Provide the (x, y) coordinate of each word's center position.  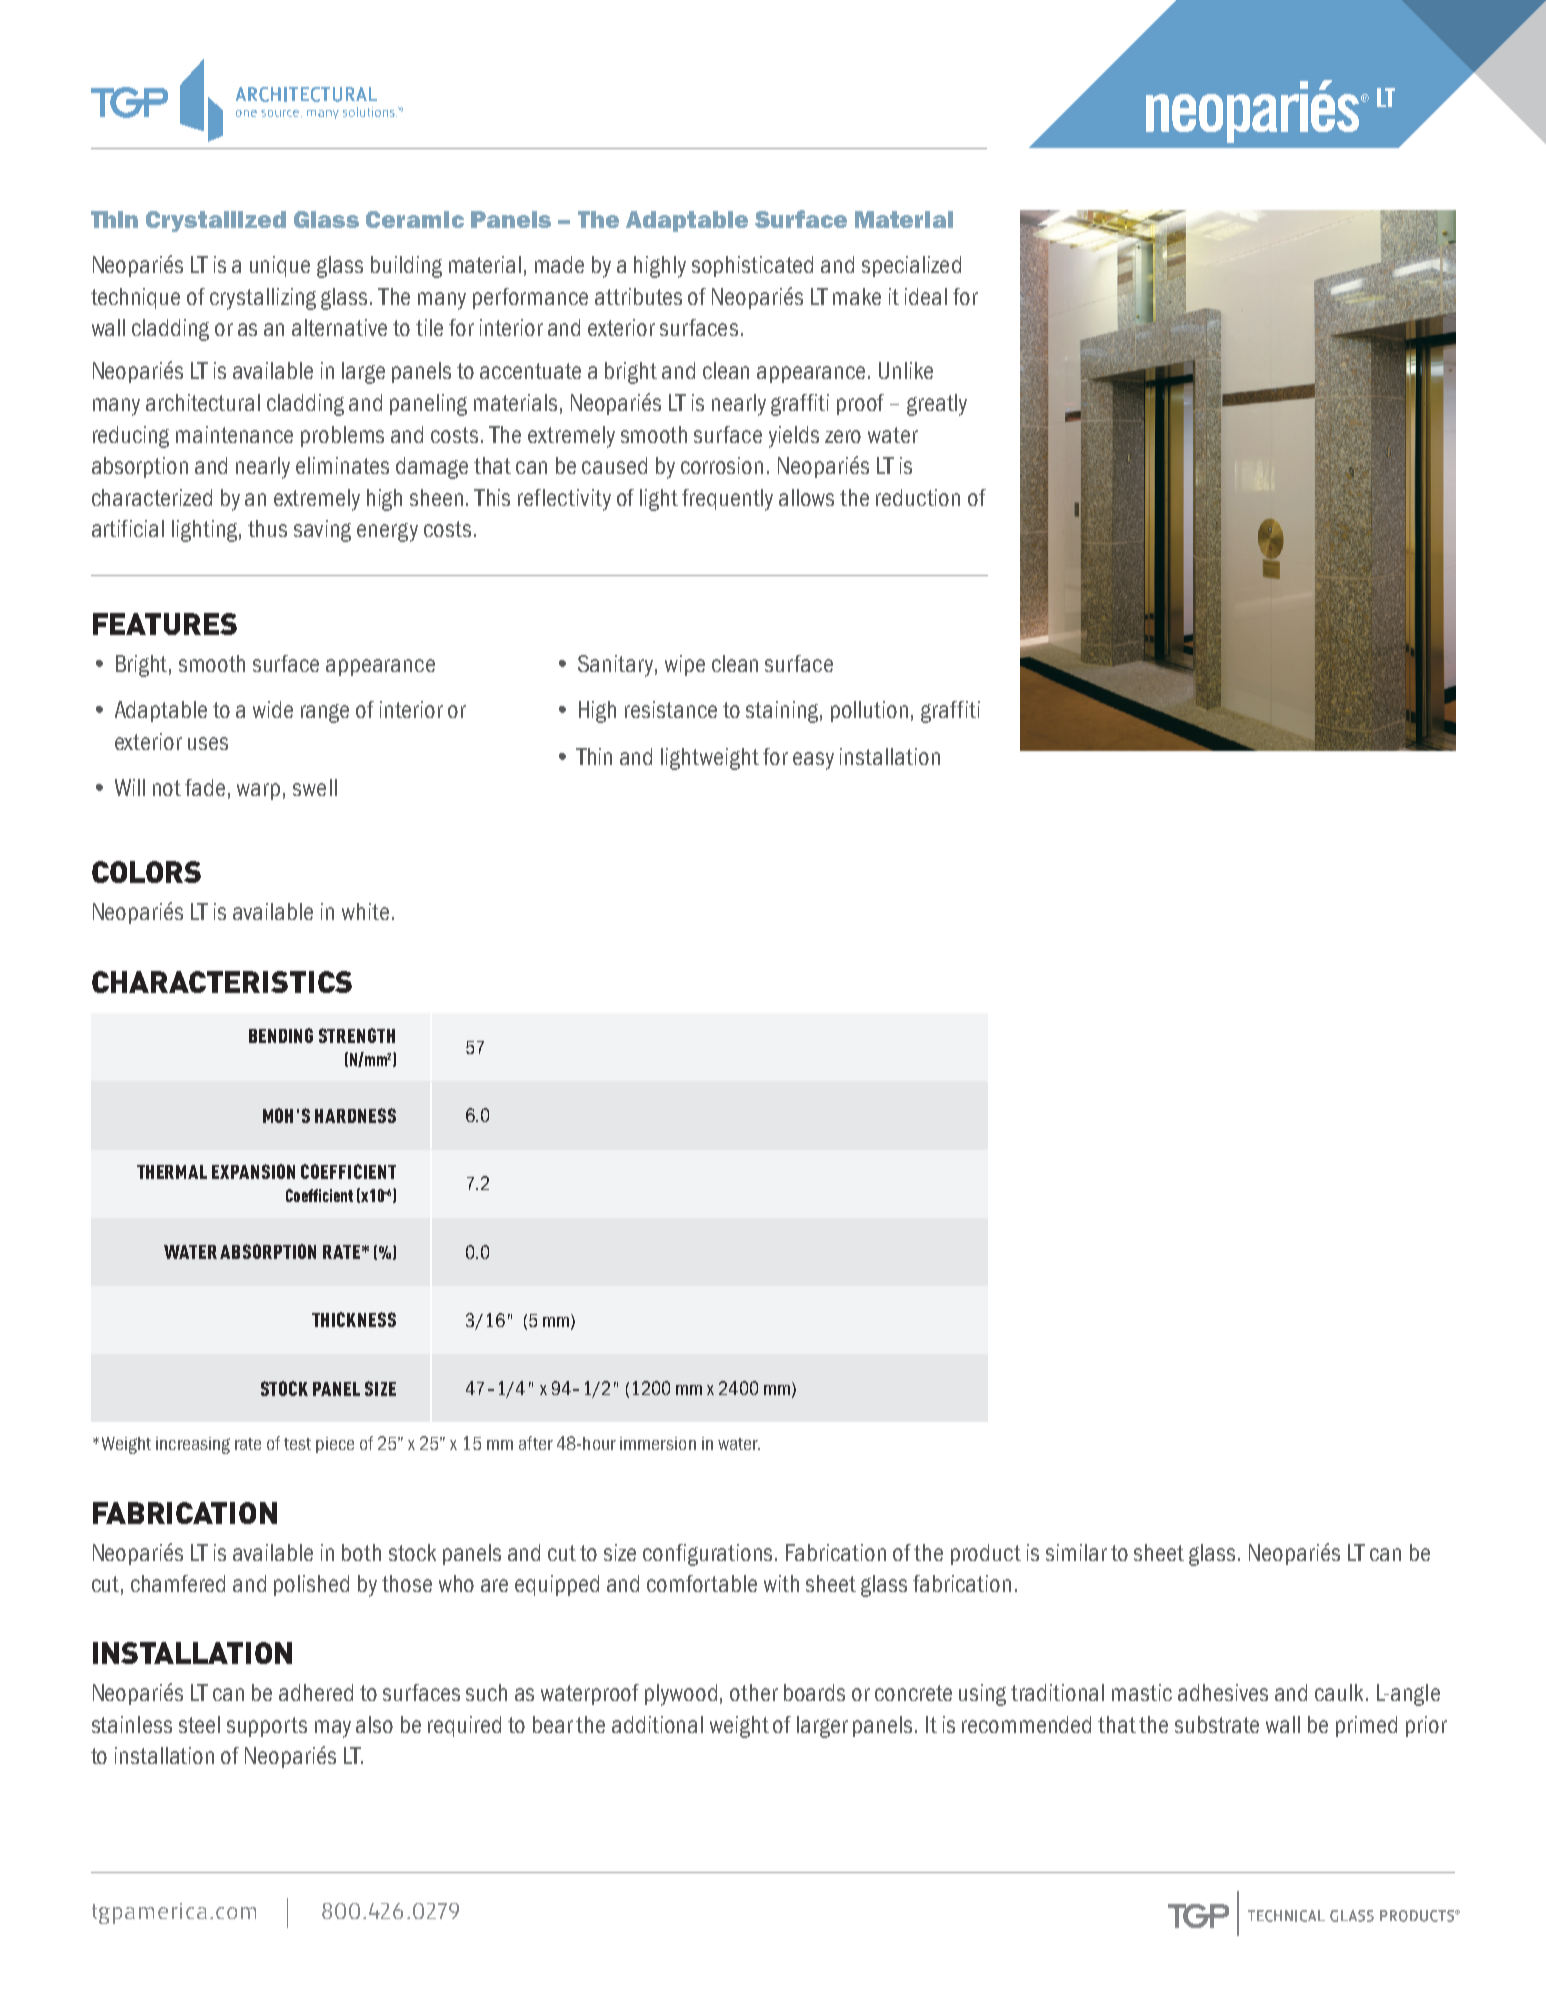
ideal (926, 296)
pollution (869, 711)
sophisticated (752, 266)
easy (813, 761)
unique (280, 266)
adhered (316, 1692)
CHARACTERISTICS (222, 982)
